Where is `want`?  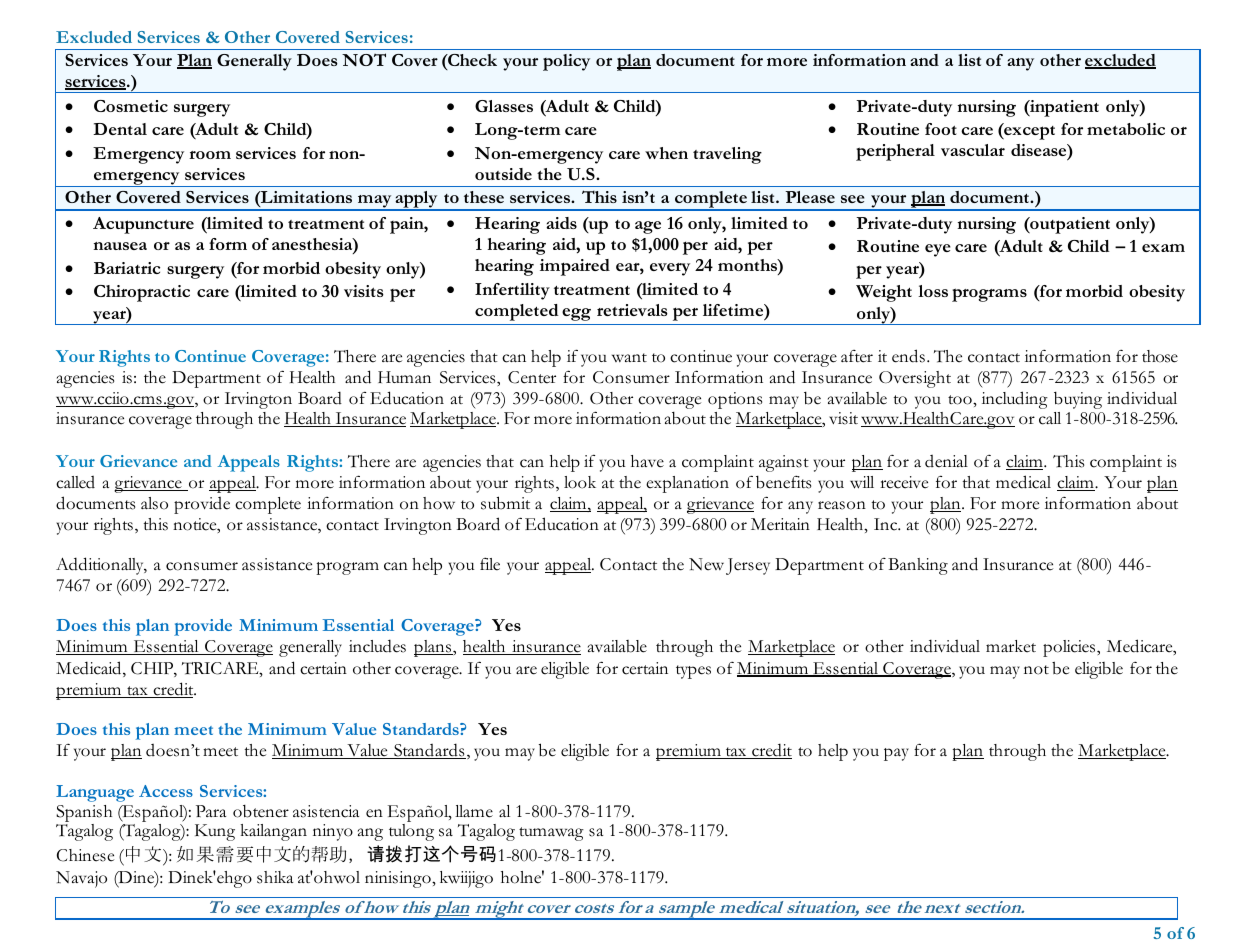 want is located at coordinates (629, 357).
